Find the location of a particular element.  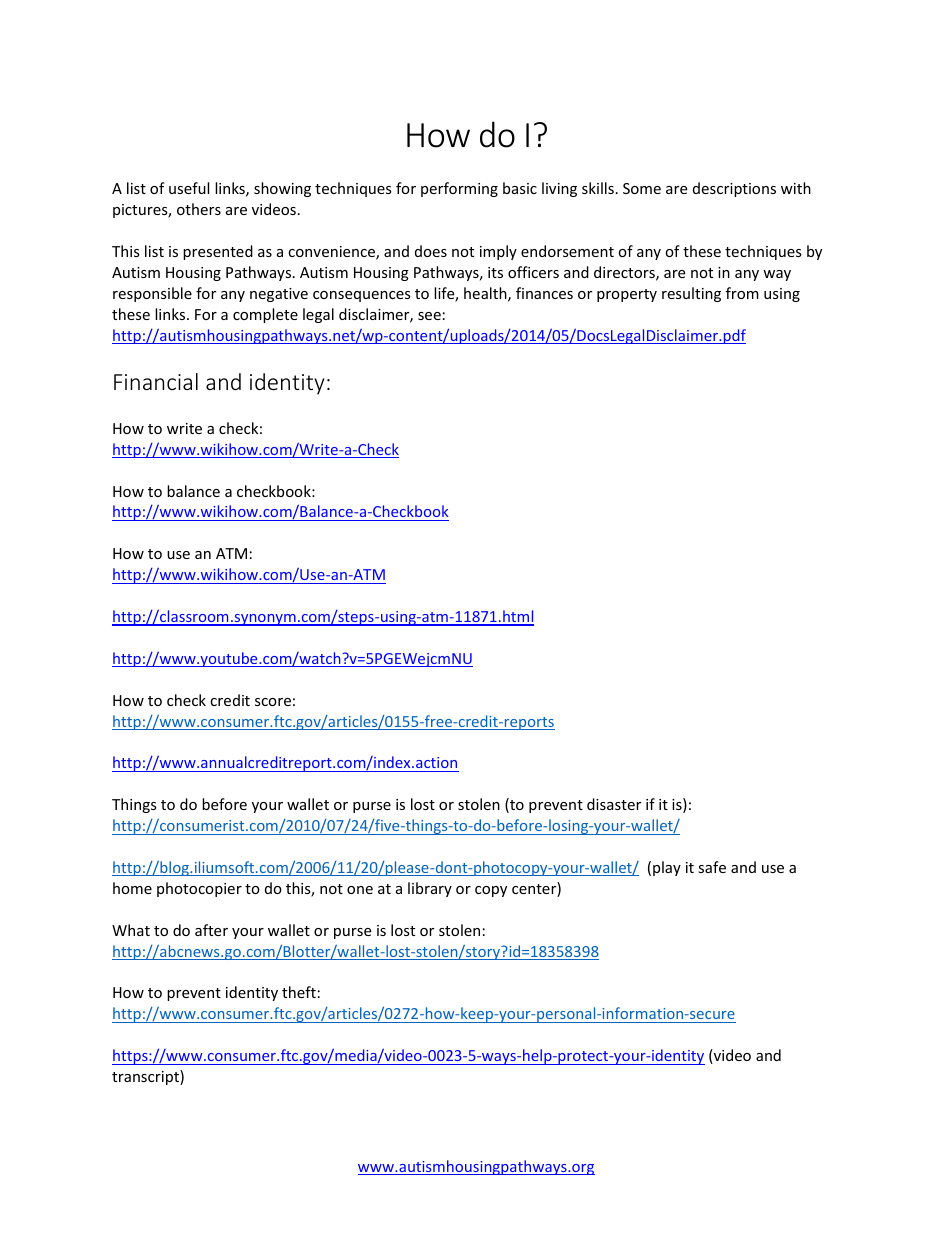

theft is located at coordinates (299, 992).
